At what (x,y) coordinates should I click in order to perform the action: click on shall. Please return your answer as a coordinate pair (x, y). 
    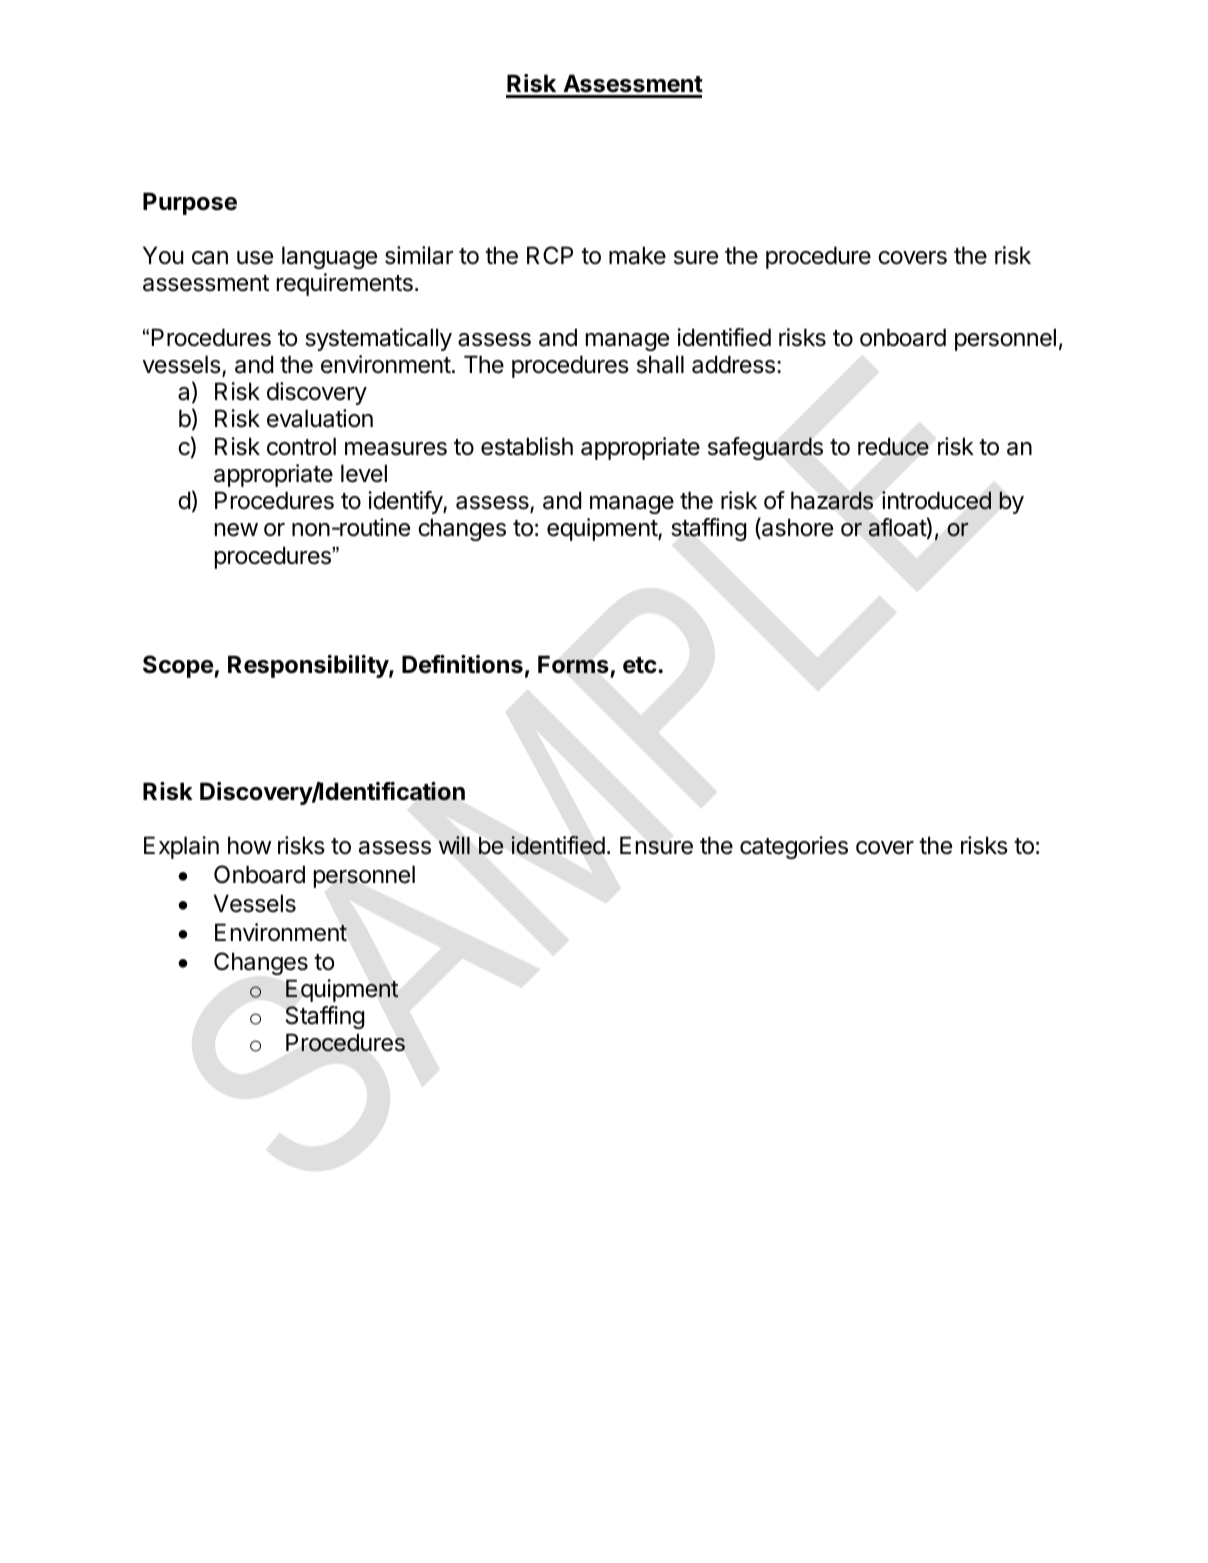
    Looking at the image, I should click on (660, 364).
